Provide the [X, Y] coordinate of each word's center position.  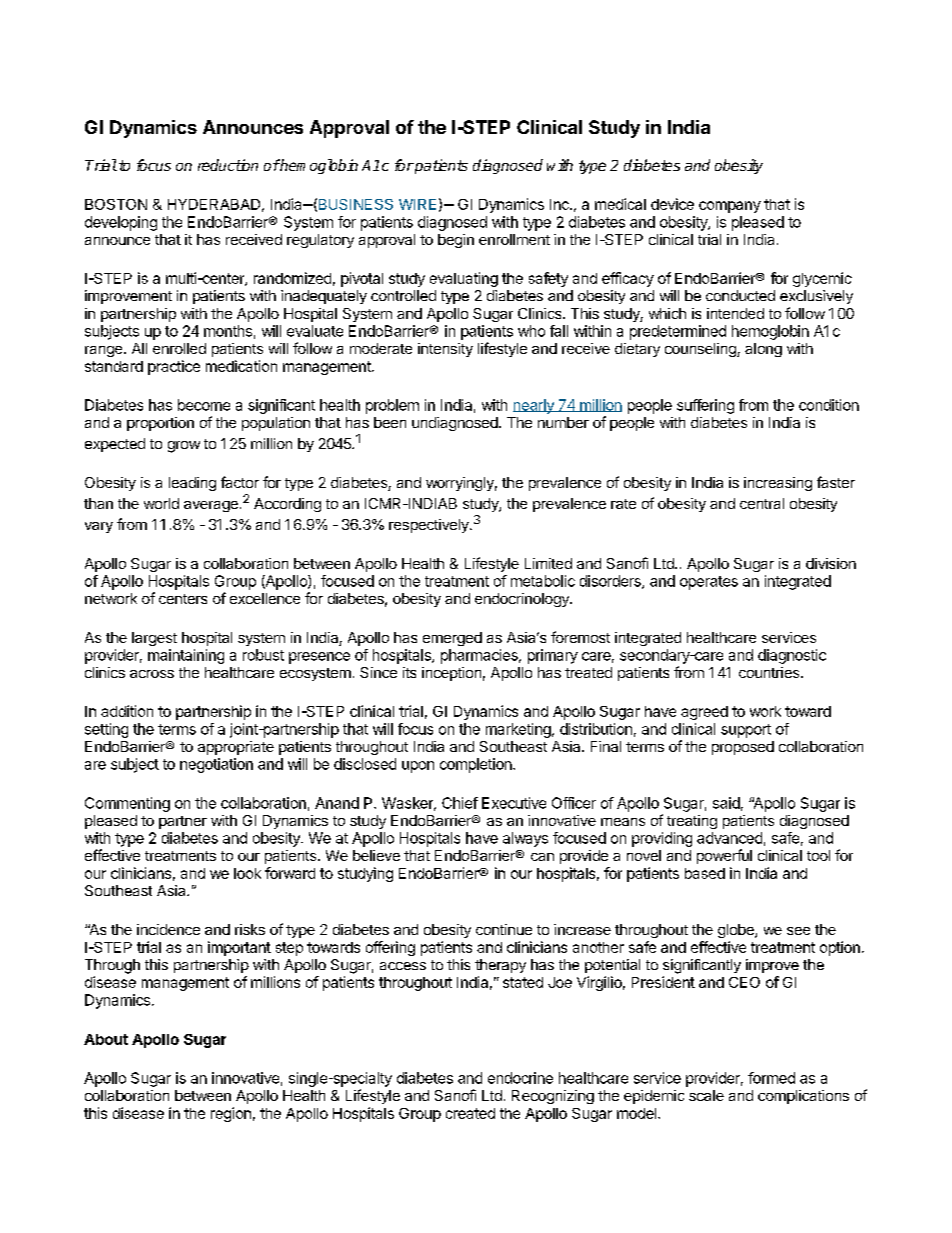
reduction [228, 165]
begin [456, 241]
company [730, 207]
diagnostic [792, 656]
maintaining [186, 656]
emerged [452, 639]
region [231, 1114]
